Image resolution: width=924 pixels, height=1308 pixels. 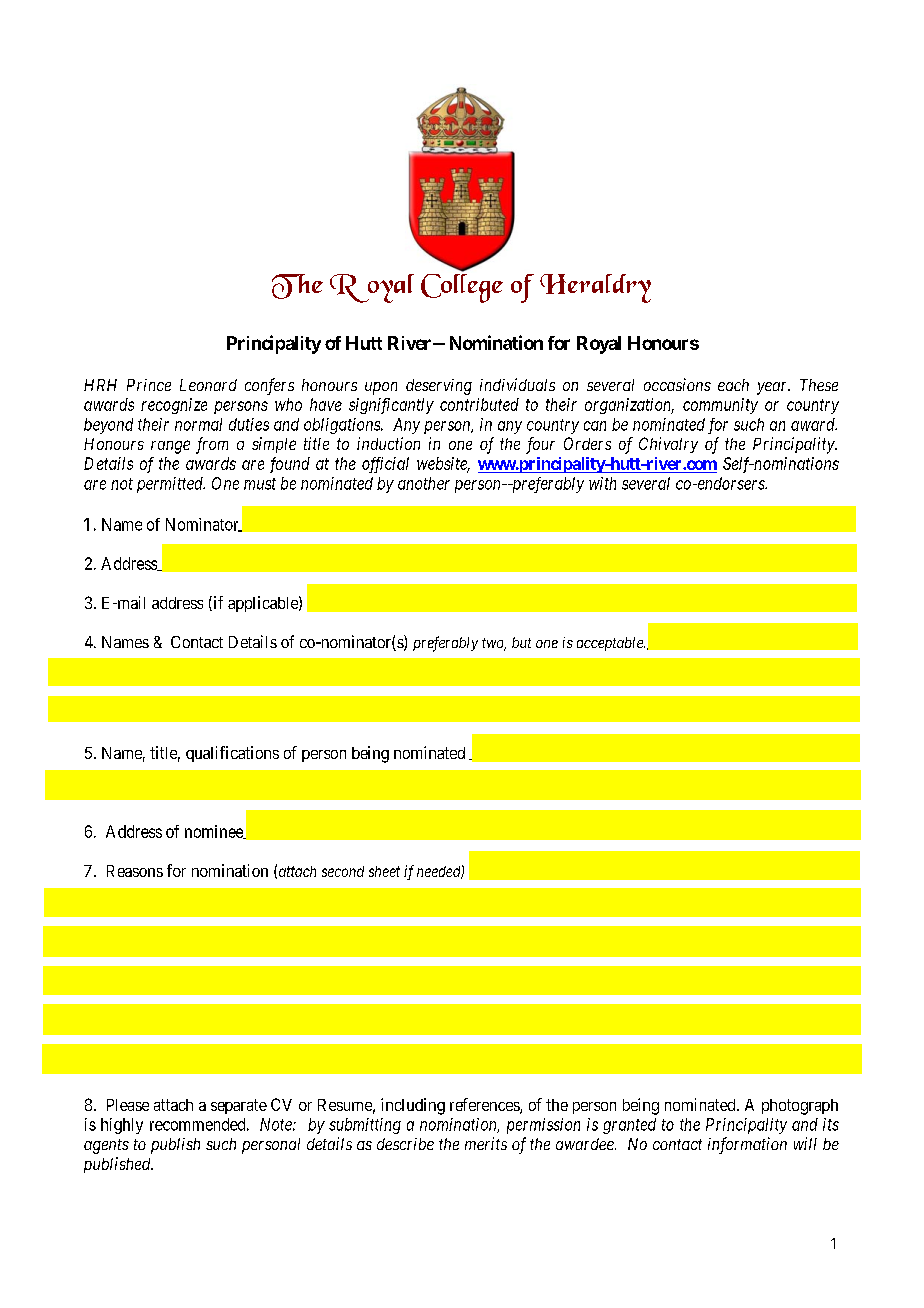 What do you see at coordinates (747, 1145) in the screenshot?
I see `information` at bounding box center [747, 1145].
